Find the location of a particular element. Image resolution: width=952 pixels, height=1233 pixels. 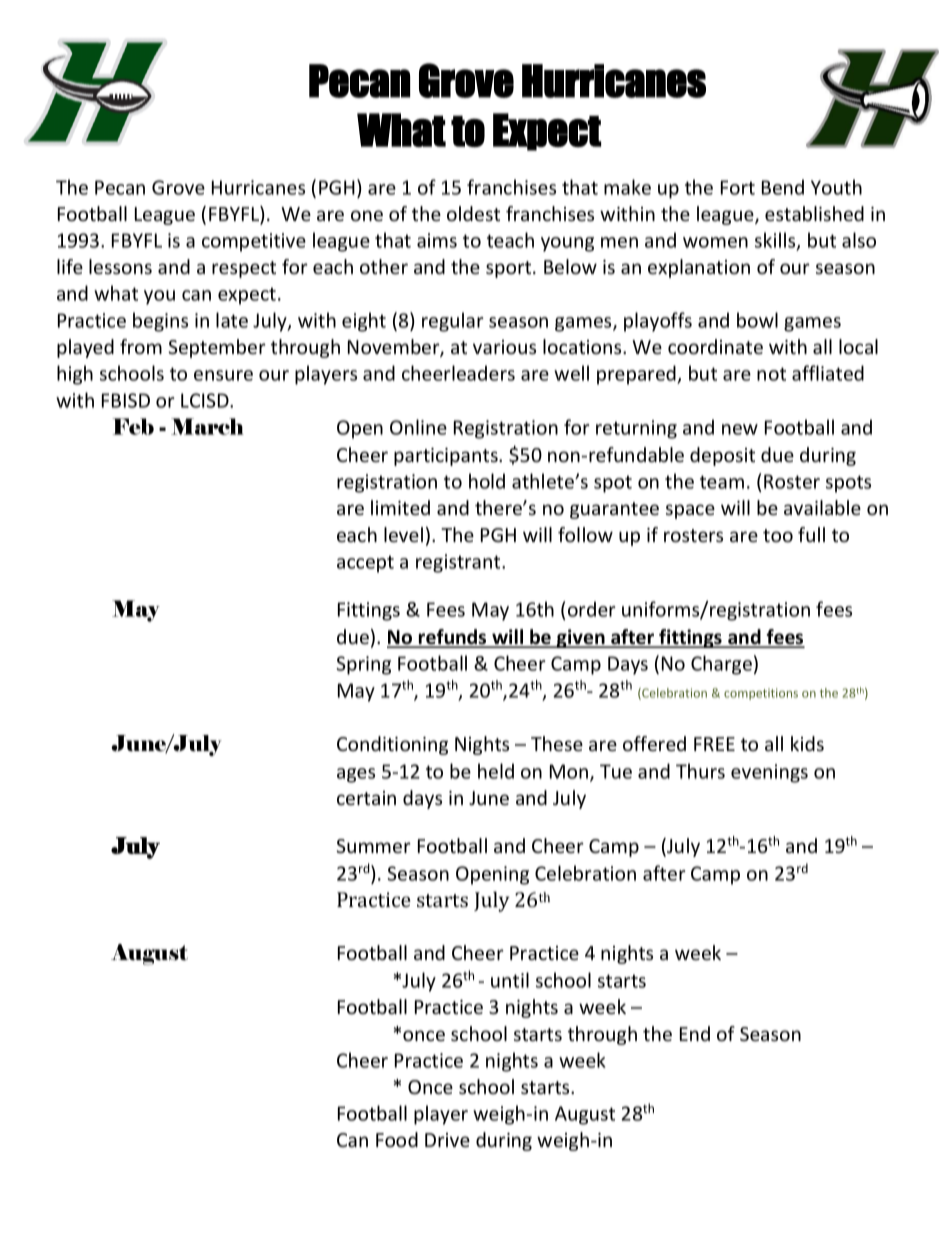

Food is located at coordinates (397, 1139).
